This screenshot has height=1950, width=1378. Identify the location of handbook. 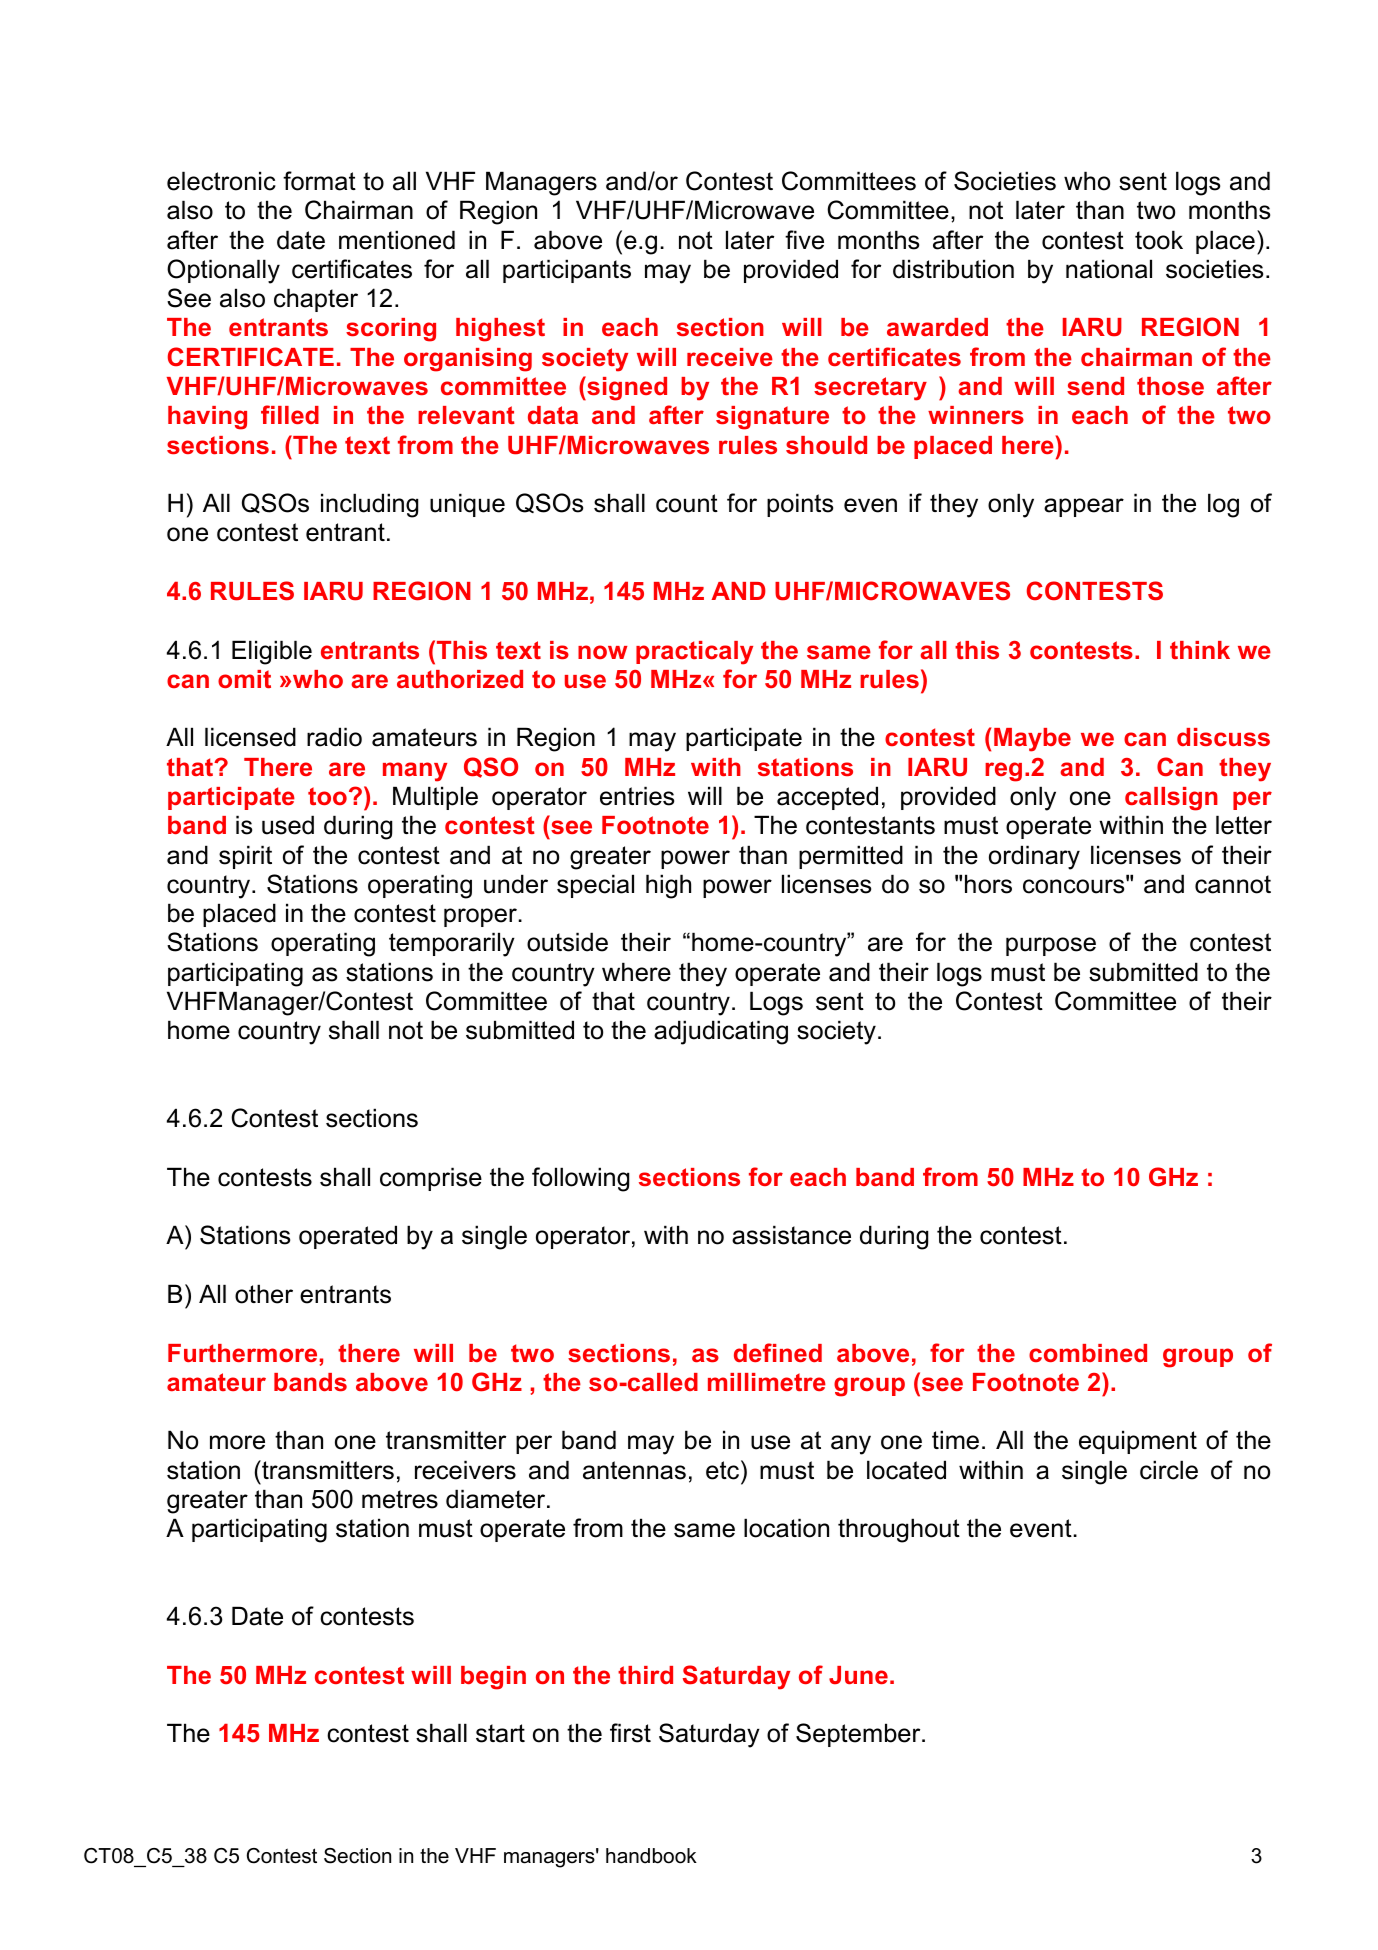
(651, 1856).
